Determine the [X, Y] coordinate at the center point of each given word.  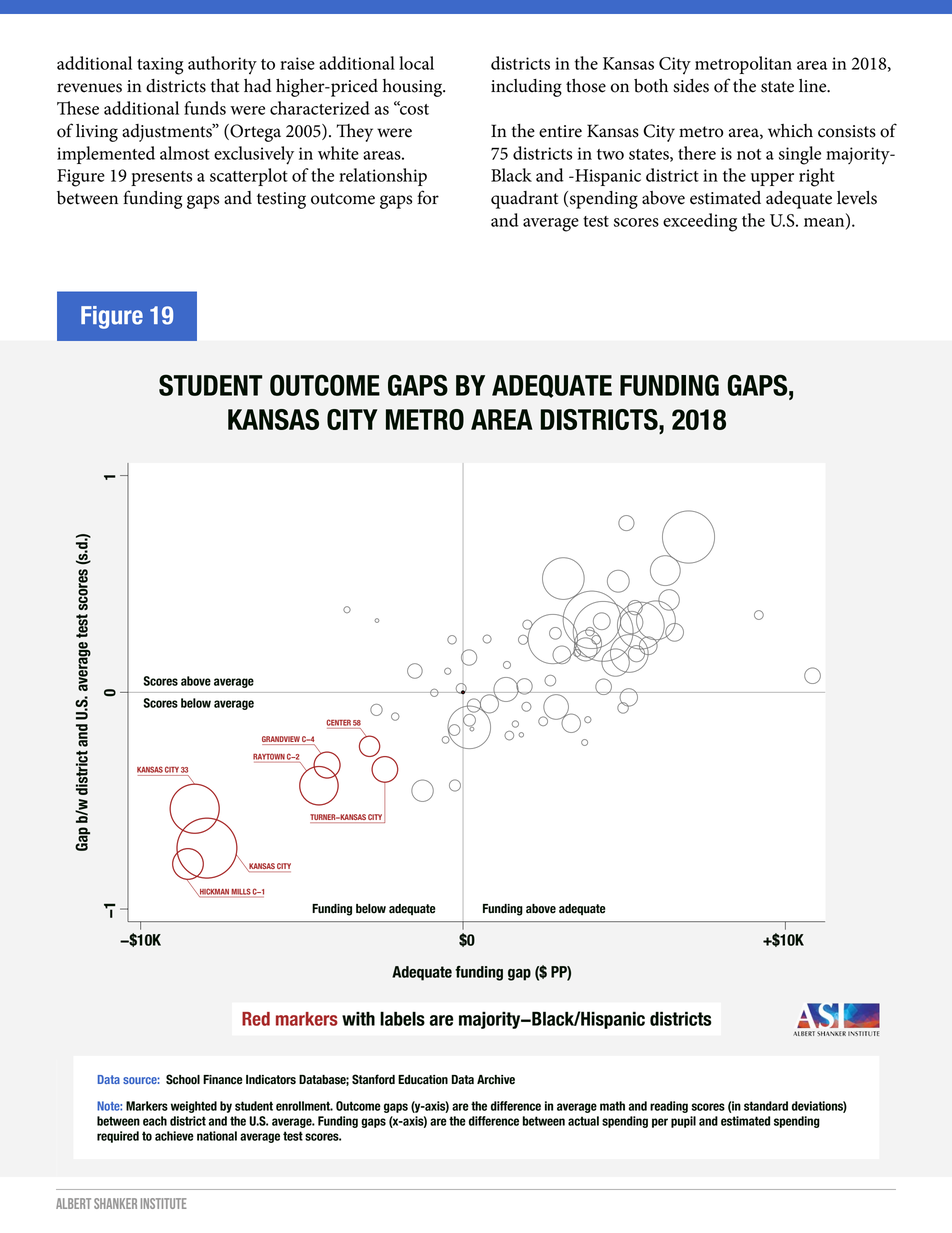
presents [161, 178]
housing [414, 88]
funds [205, 108]
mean [825, 223]
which [790, 131]
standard [766, 1106]
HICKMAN [214, 892]
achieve [174, 1136]
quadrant [524, 200]
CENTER [338, 722]
